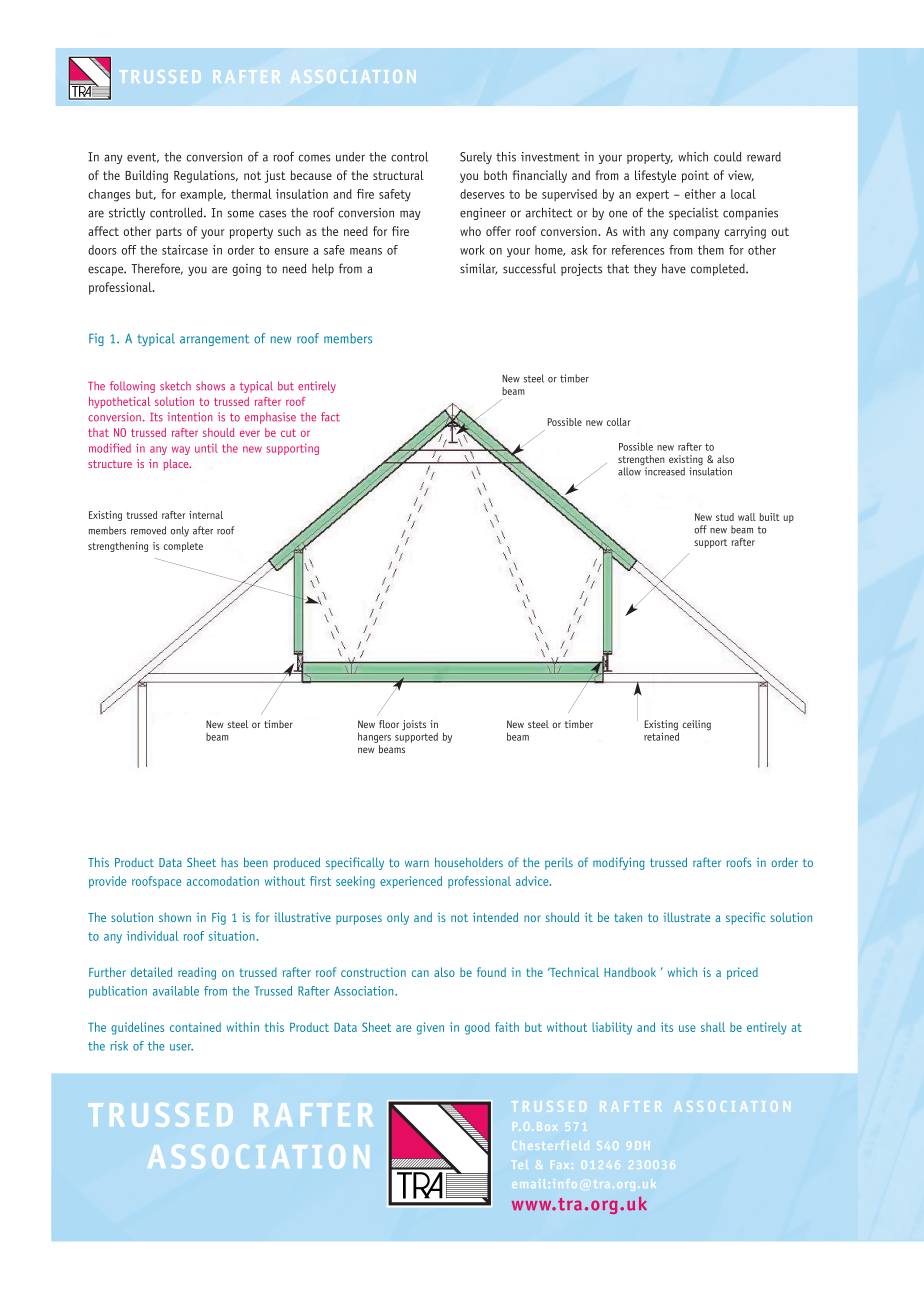 The width and height of the screenshot is (924, 1308). I want to click on stud, so click(725, 517).
